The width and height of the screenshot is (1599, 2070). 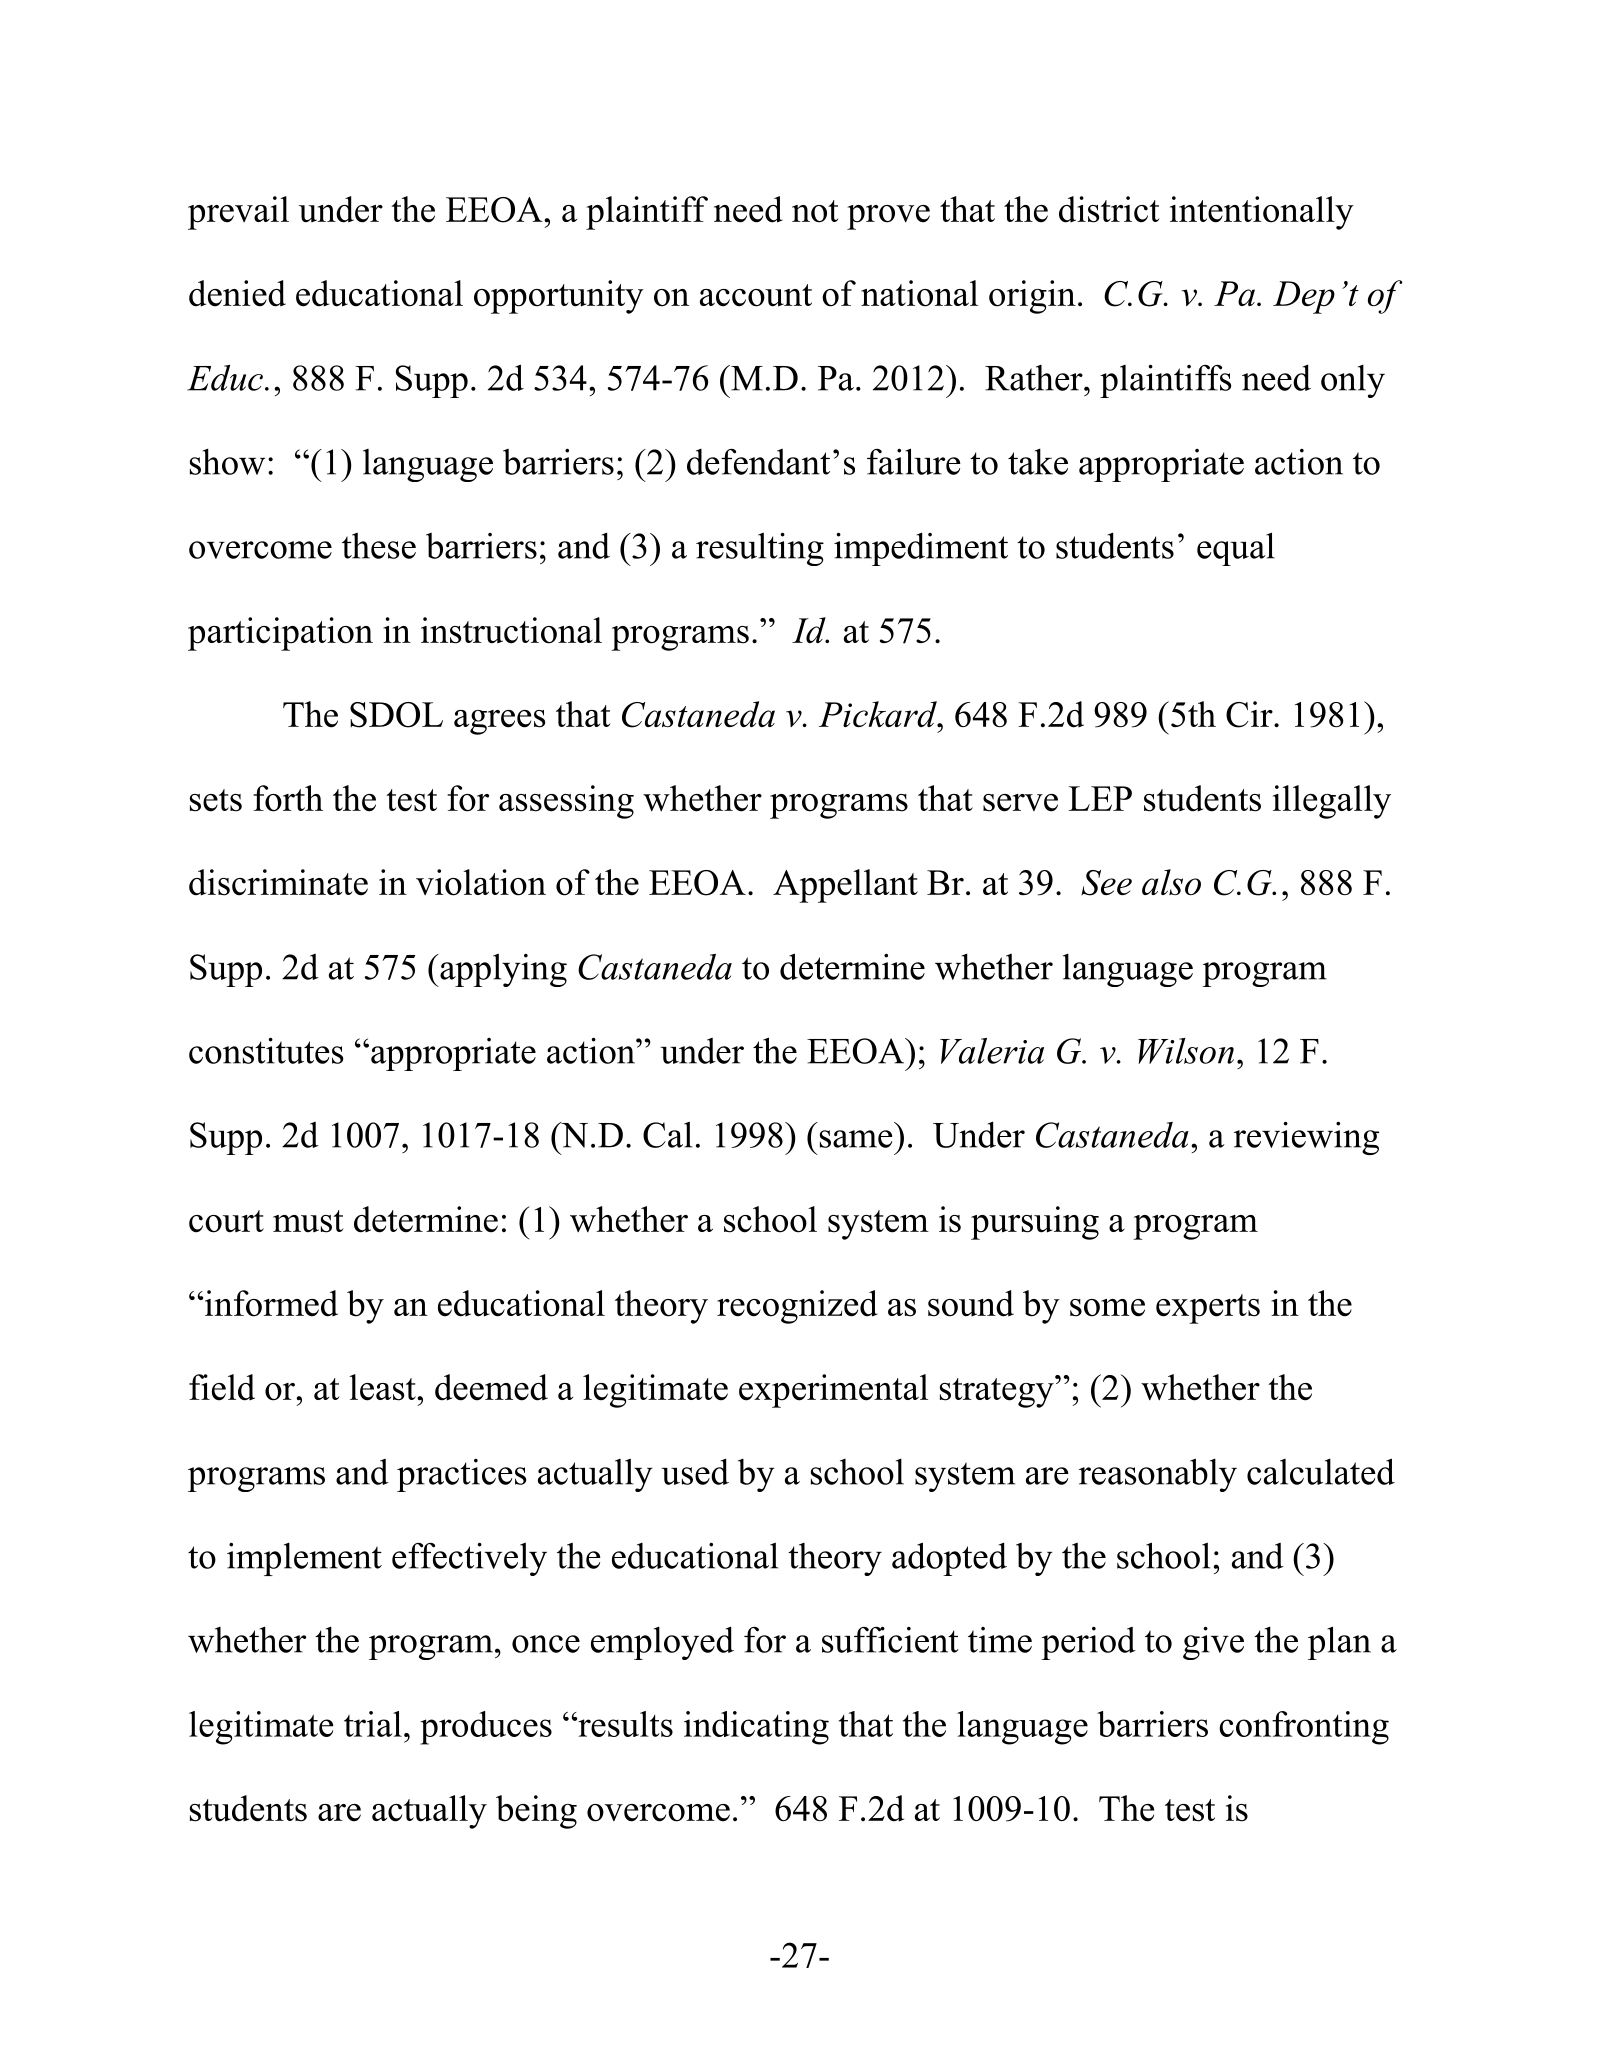 What do you see at coordinates (856, 1139) in the screenshot?
I see `same` at bounding box center [856, 1139].
